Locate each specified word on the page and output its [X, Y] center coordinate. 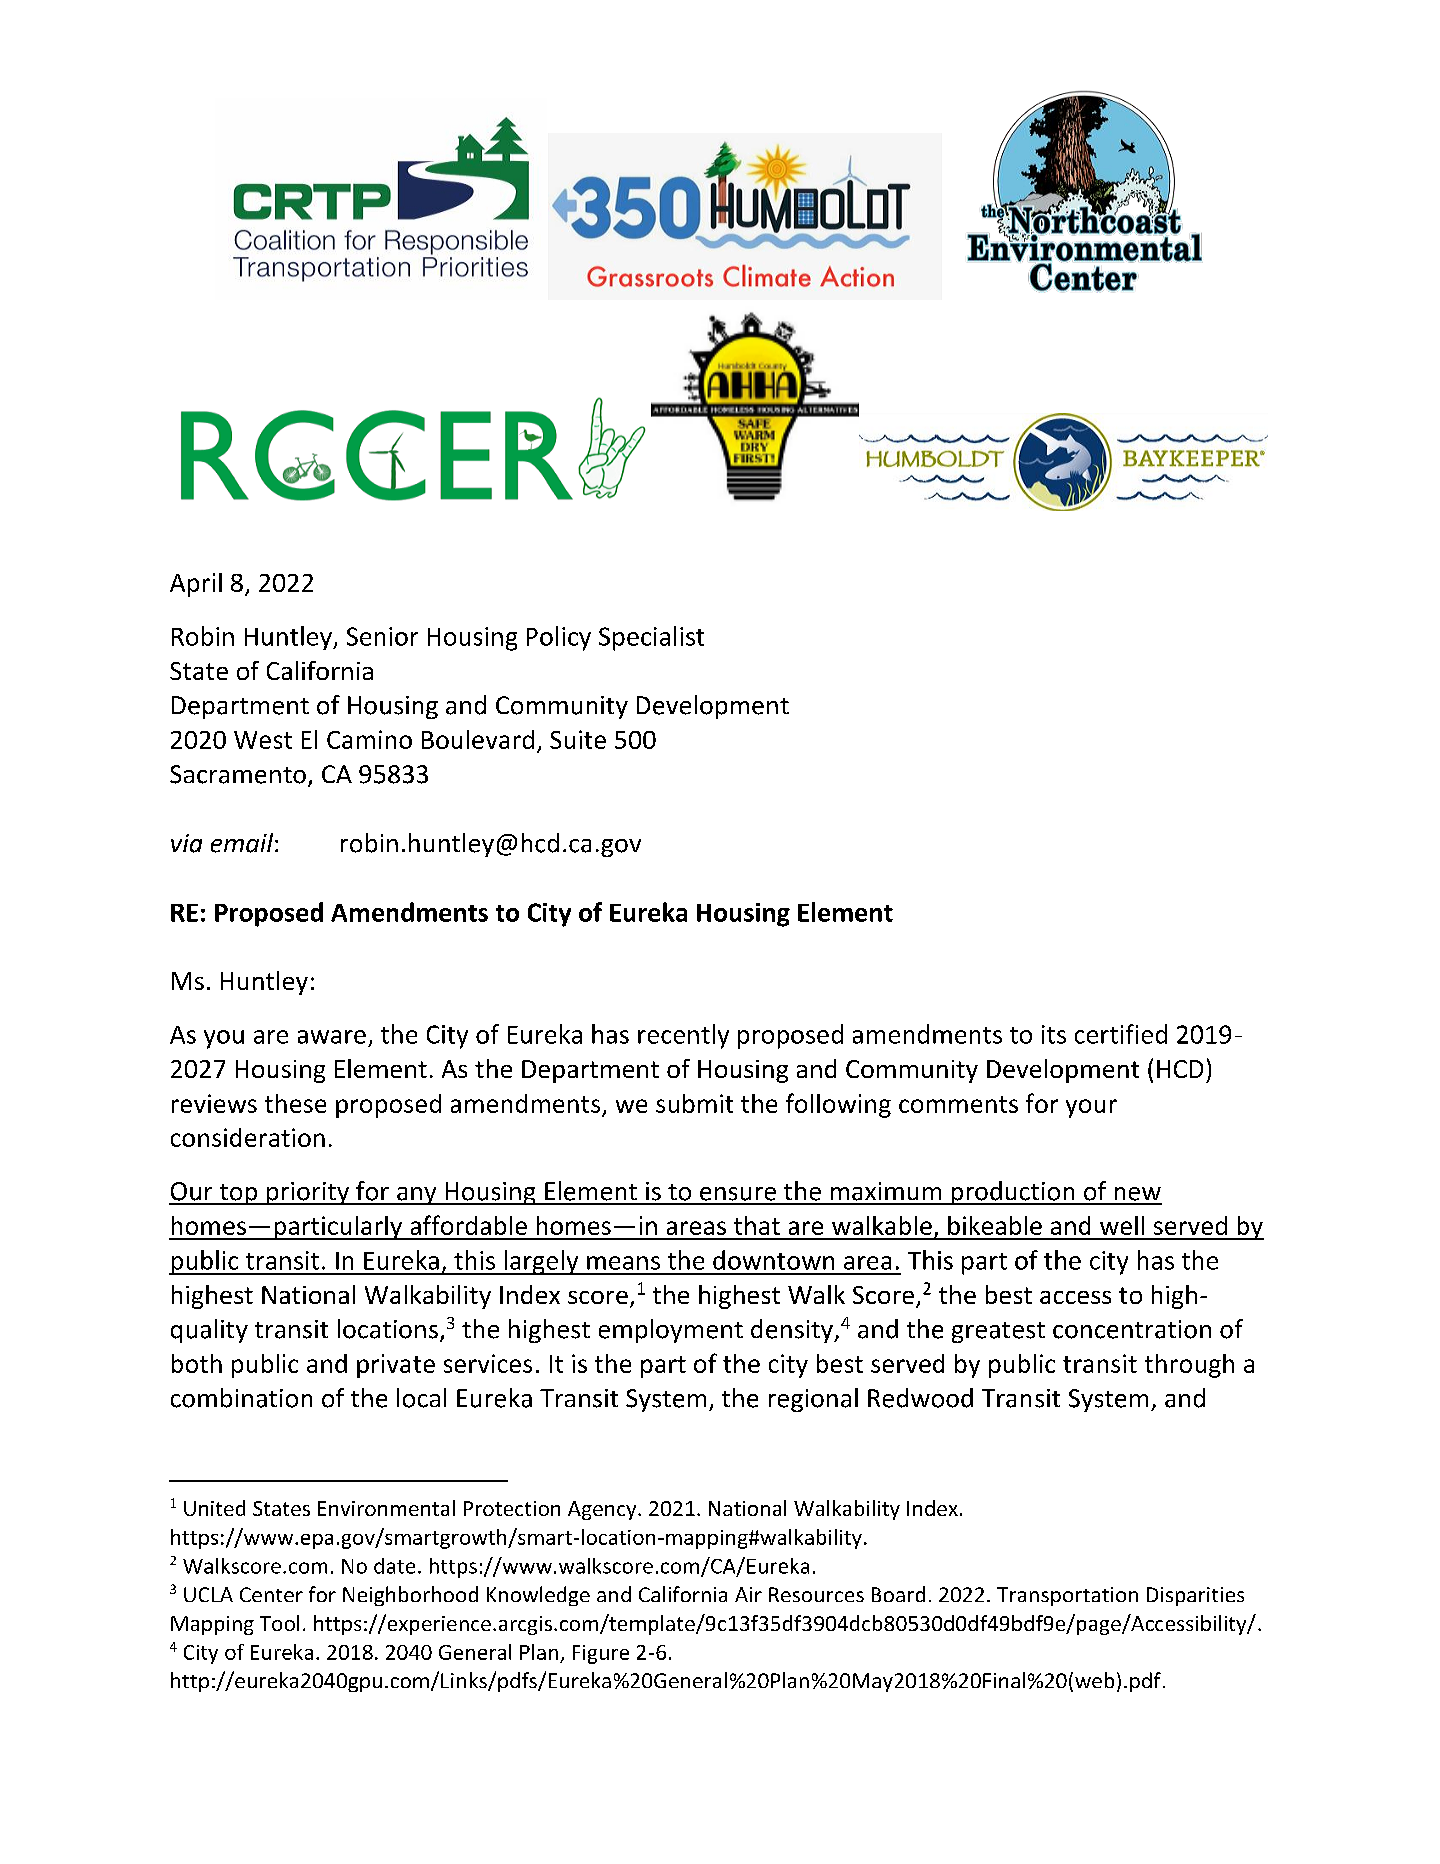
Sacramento [238, 774]
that [757, 1225]
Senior [382, 636]
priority [308, 1193]
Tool [279, 1623]
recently [683, 1036]
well [1122, 1225]
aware [332, 1037]
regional [813, 1400]
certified [1121, 1034]
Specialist [651, 638]
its [1054, 1034]
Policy [559, 638]
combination [241, 1398]
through [1189, 1366]
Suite [578, 739]
